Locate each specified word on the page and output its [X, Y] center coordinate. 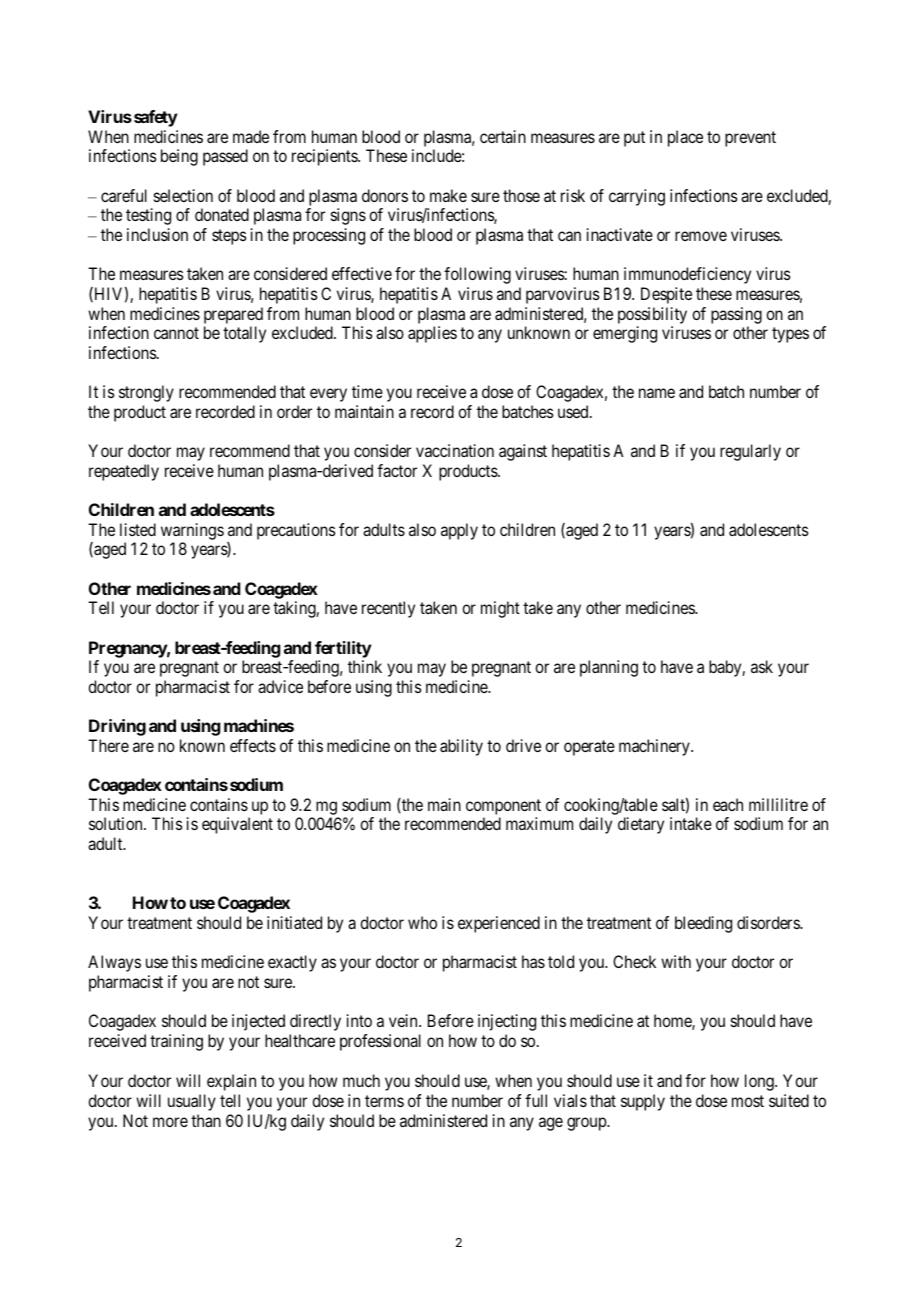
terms [384, 1101]
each [728, 804]
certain [503, 136]
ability [461, 747]
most [748, 1101]
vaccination [455, 450]
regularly [750, 452]
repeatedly [124, 472]
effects [253, 745]
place [685, 138]
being [179, 157]
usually [192, 1102]
